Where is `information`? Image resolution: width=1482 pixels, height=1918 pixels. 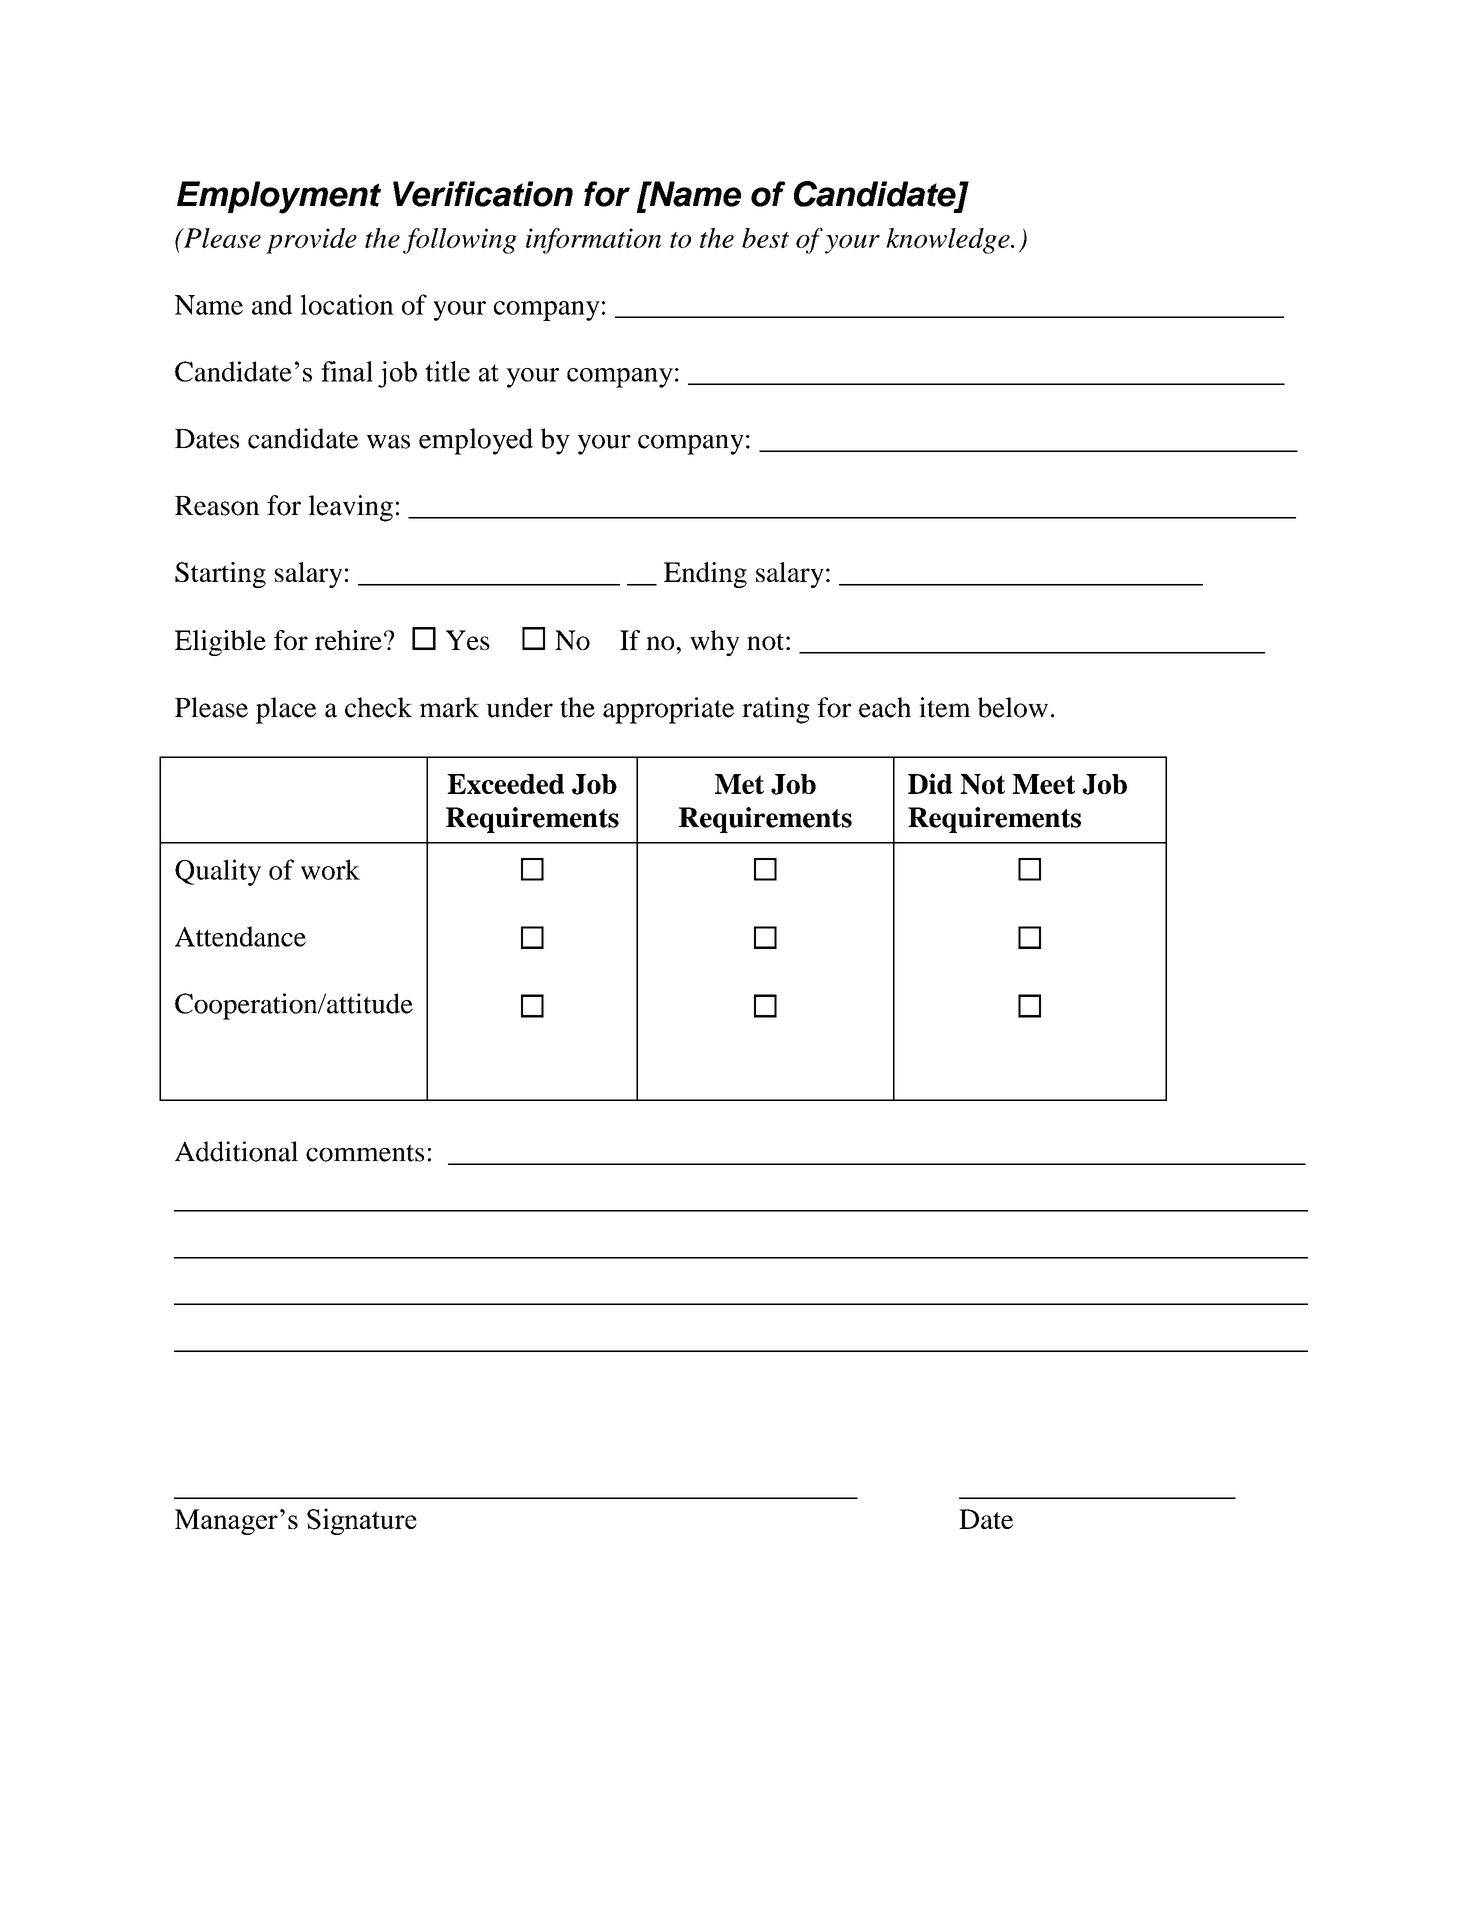 information is located at coordinates (593, 241).
